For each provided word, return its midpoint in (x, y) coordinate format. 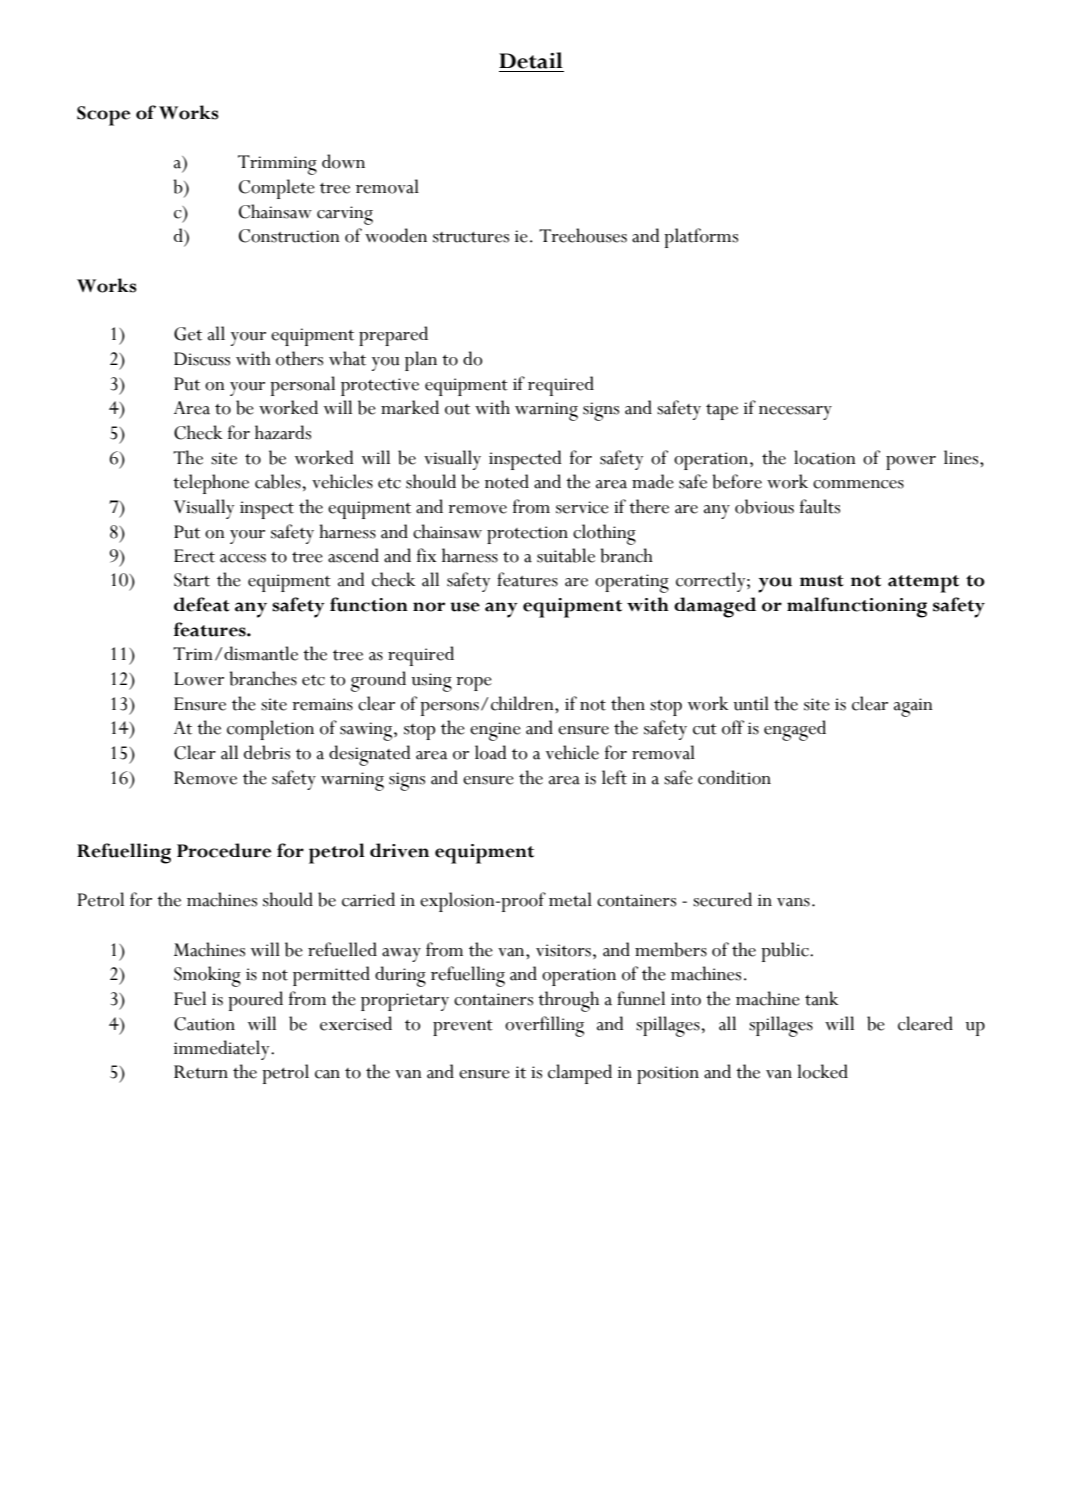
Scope (103, 116)
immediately (223, 1050)
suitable (566, 555)
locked (822, 1071)
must (822, 581)
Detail (531, 60)
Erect (194, 556)
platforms (701, 238)
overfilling (544, 1026)
